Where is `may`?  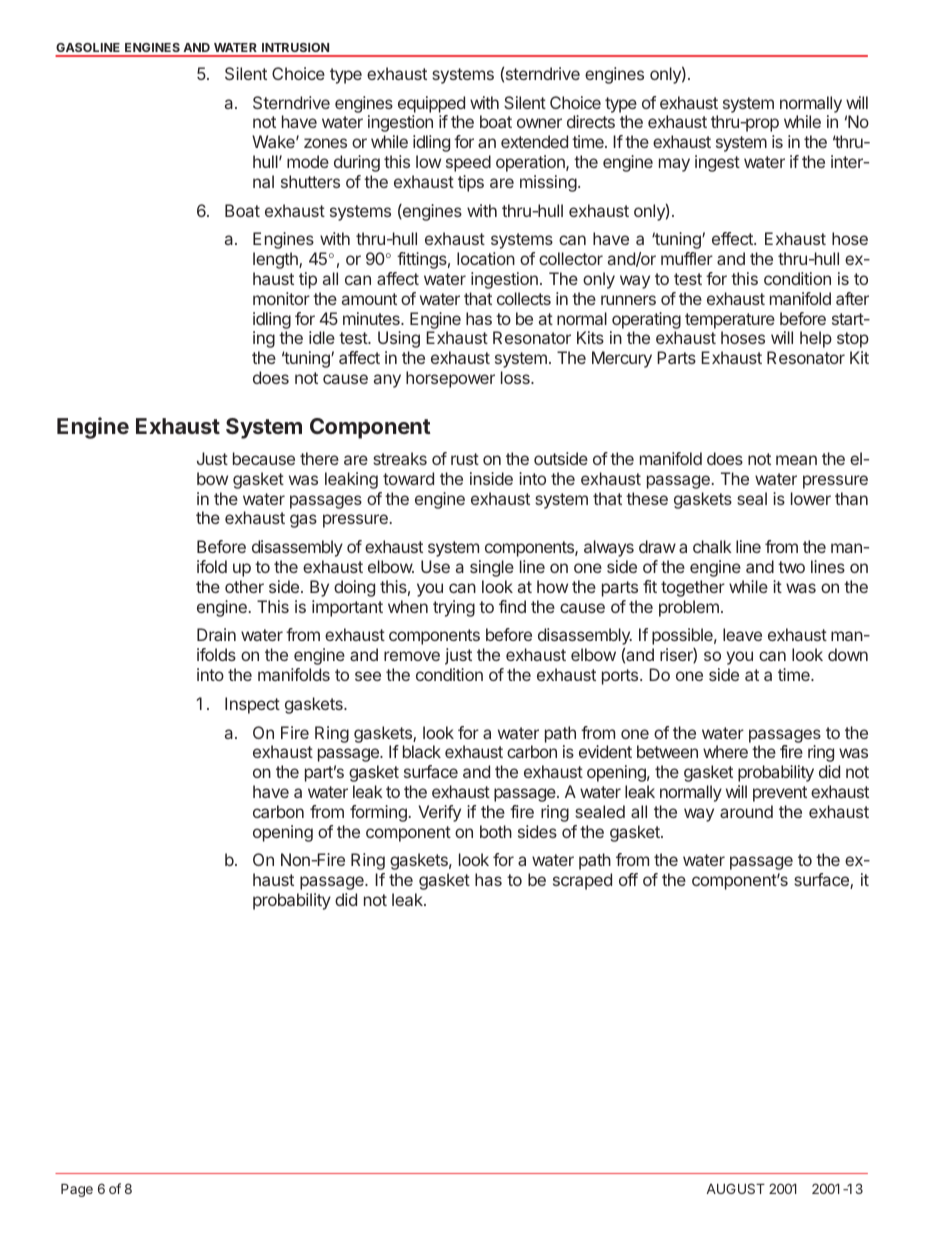
may is located at coordinates (674, 165).
